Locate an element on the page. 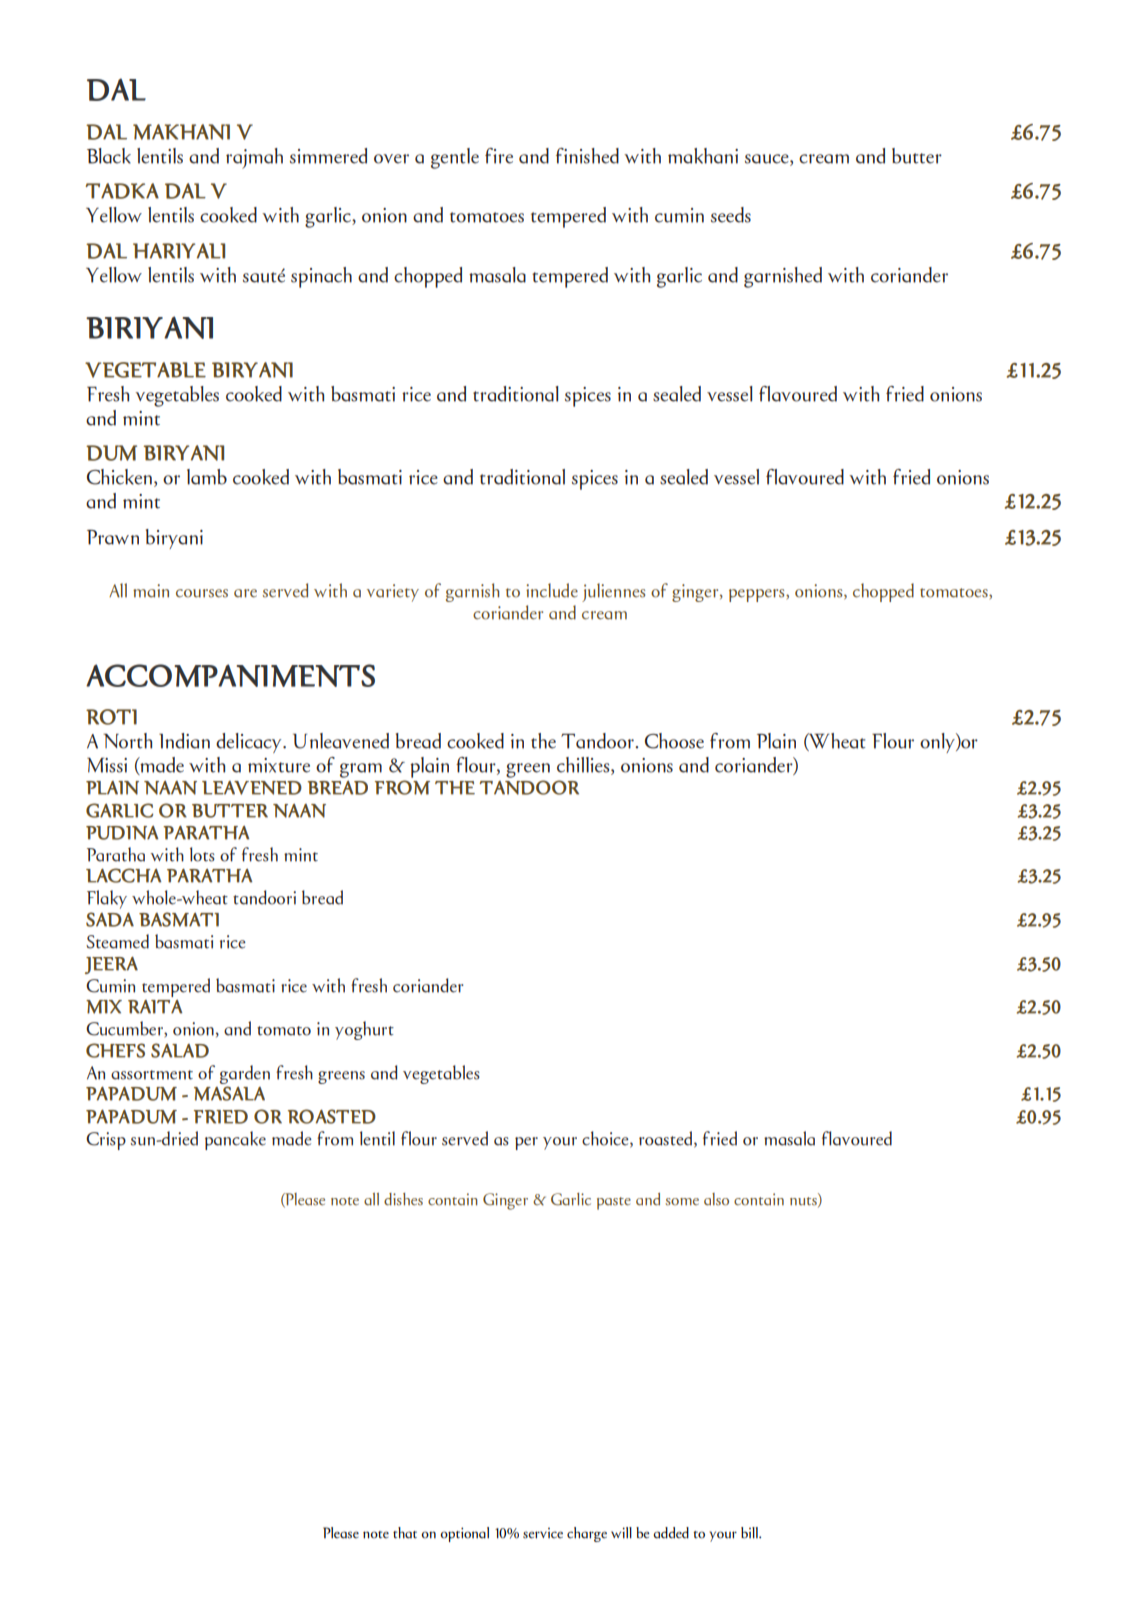 The width and height of the document is (1138, 1610). gram is located at coordinates (361, 770).
